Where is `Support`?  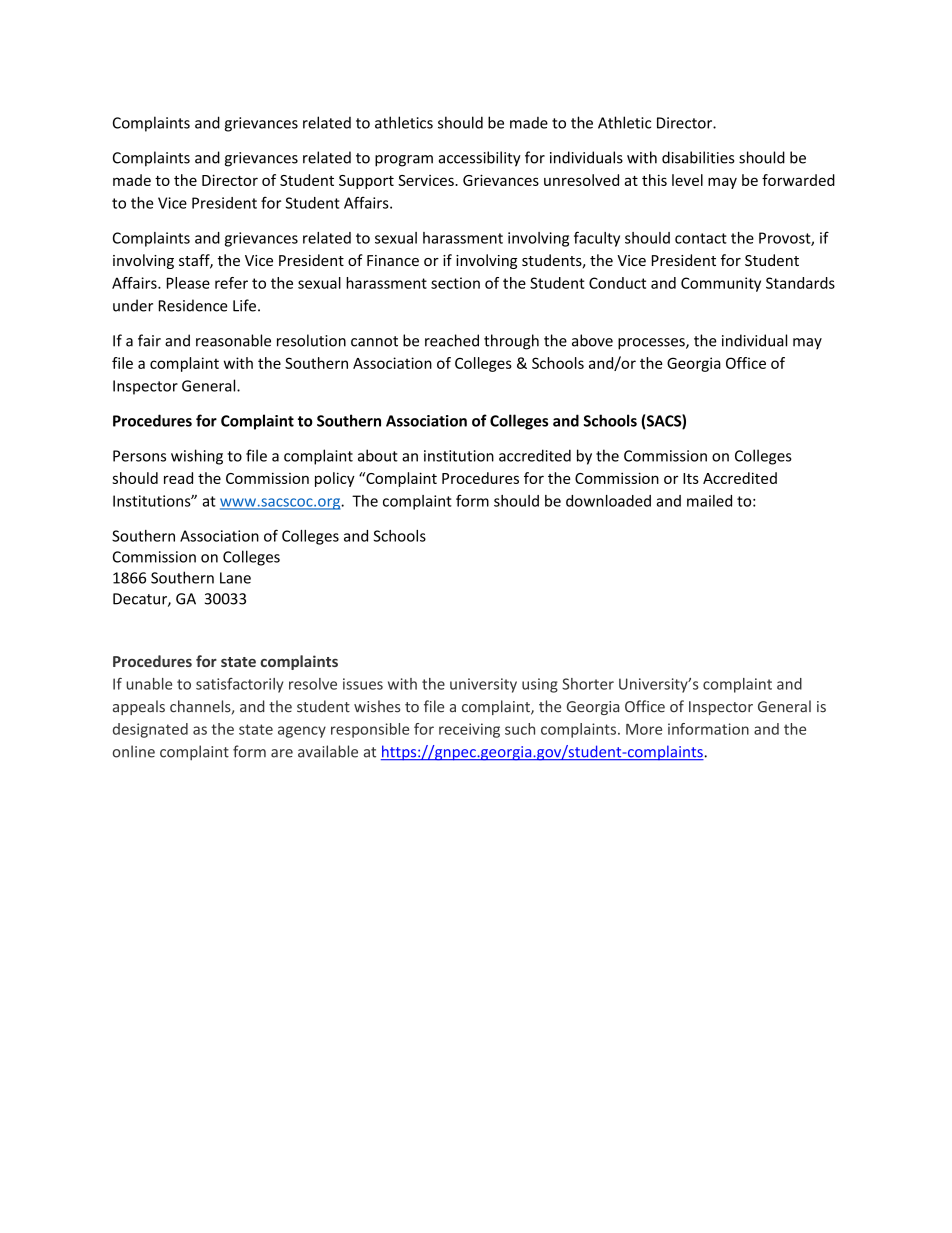 Support is located at coordinates (366, 182).
